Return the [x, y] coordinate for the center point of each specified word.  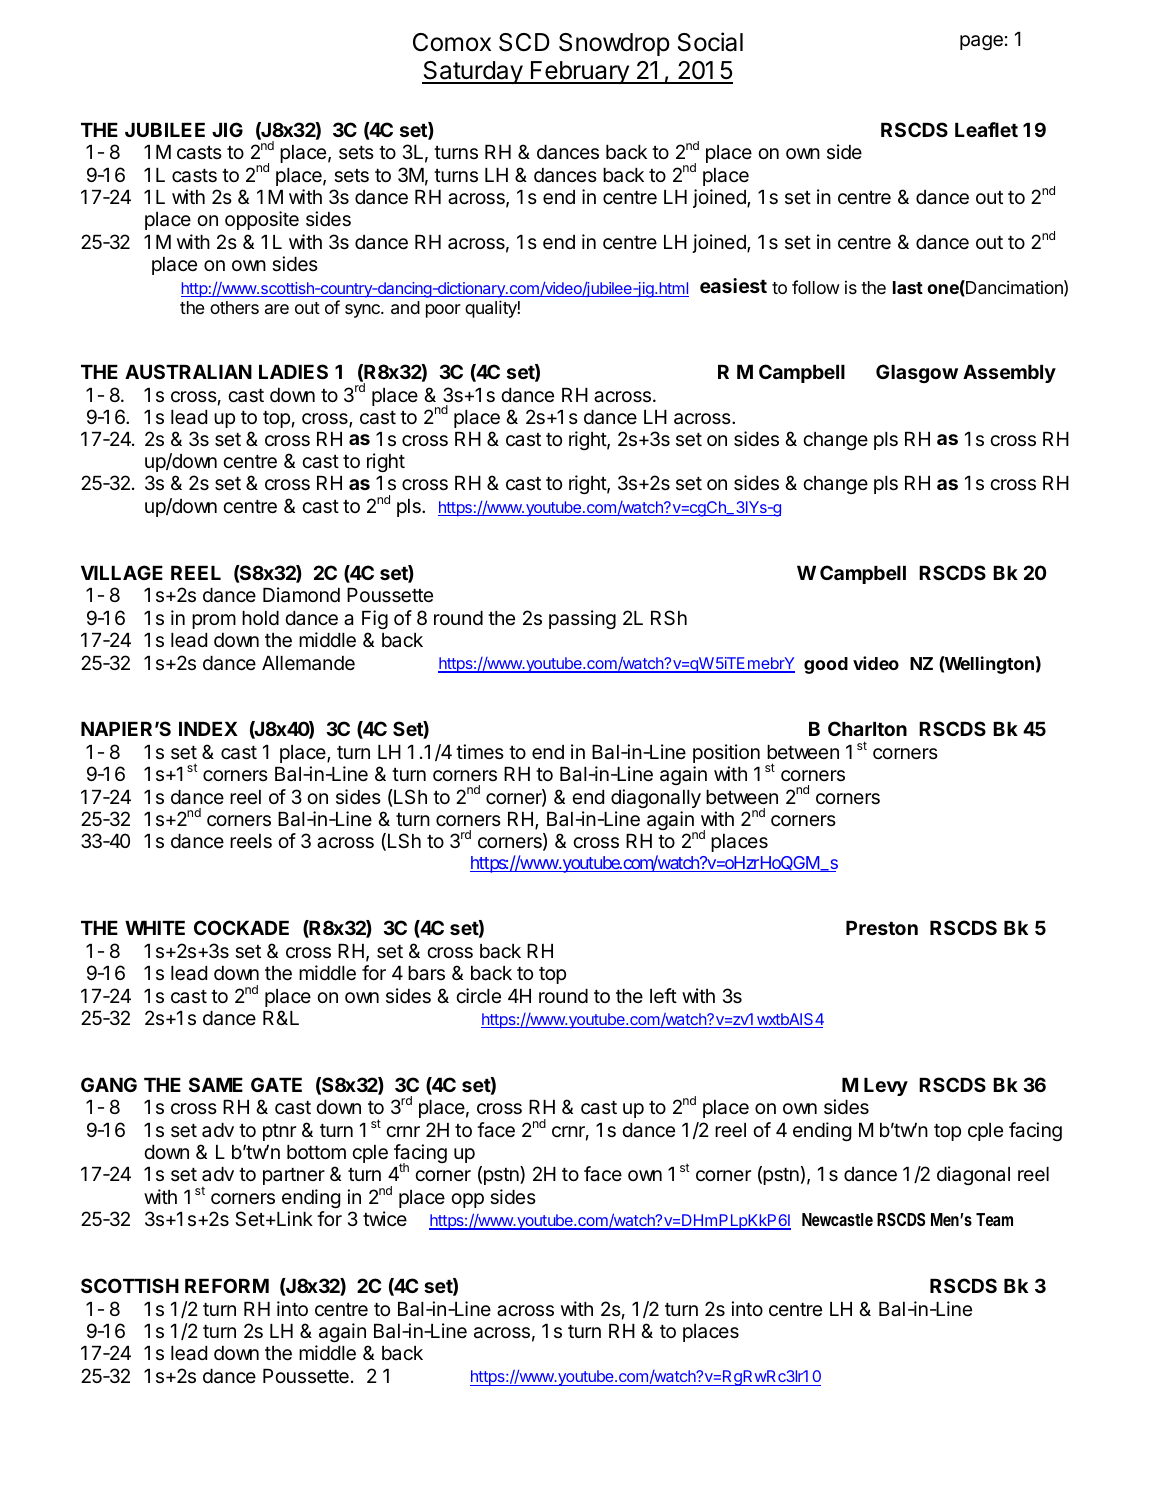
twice [385, 1218]
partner [294, 1176]
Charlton [867, 728]
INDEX [208, 729]
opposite [262, 220]
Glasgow [917, 373]
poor [443, 311]
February [580, 72]
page [981, 42]
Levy [886, 1087]
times [480, 752]
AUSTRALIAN [188, 371]
